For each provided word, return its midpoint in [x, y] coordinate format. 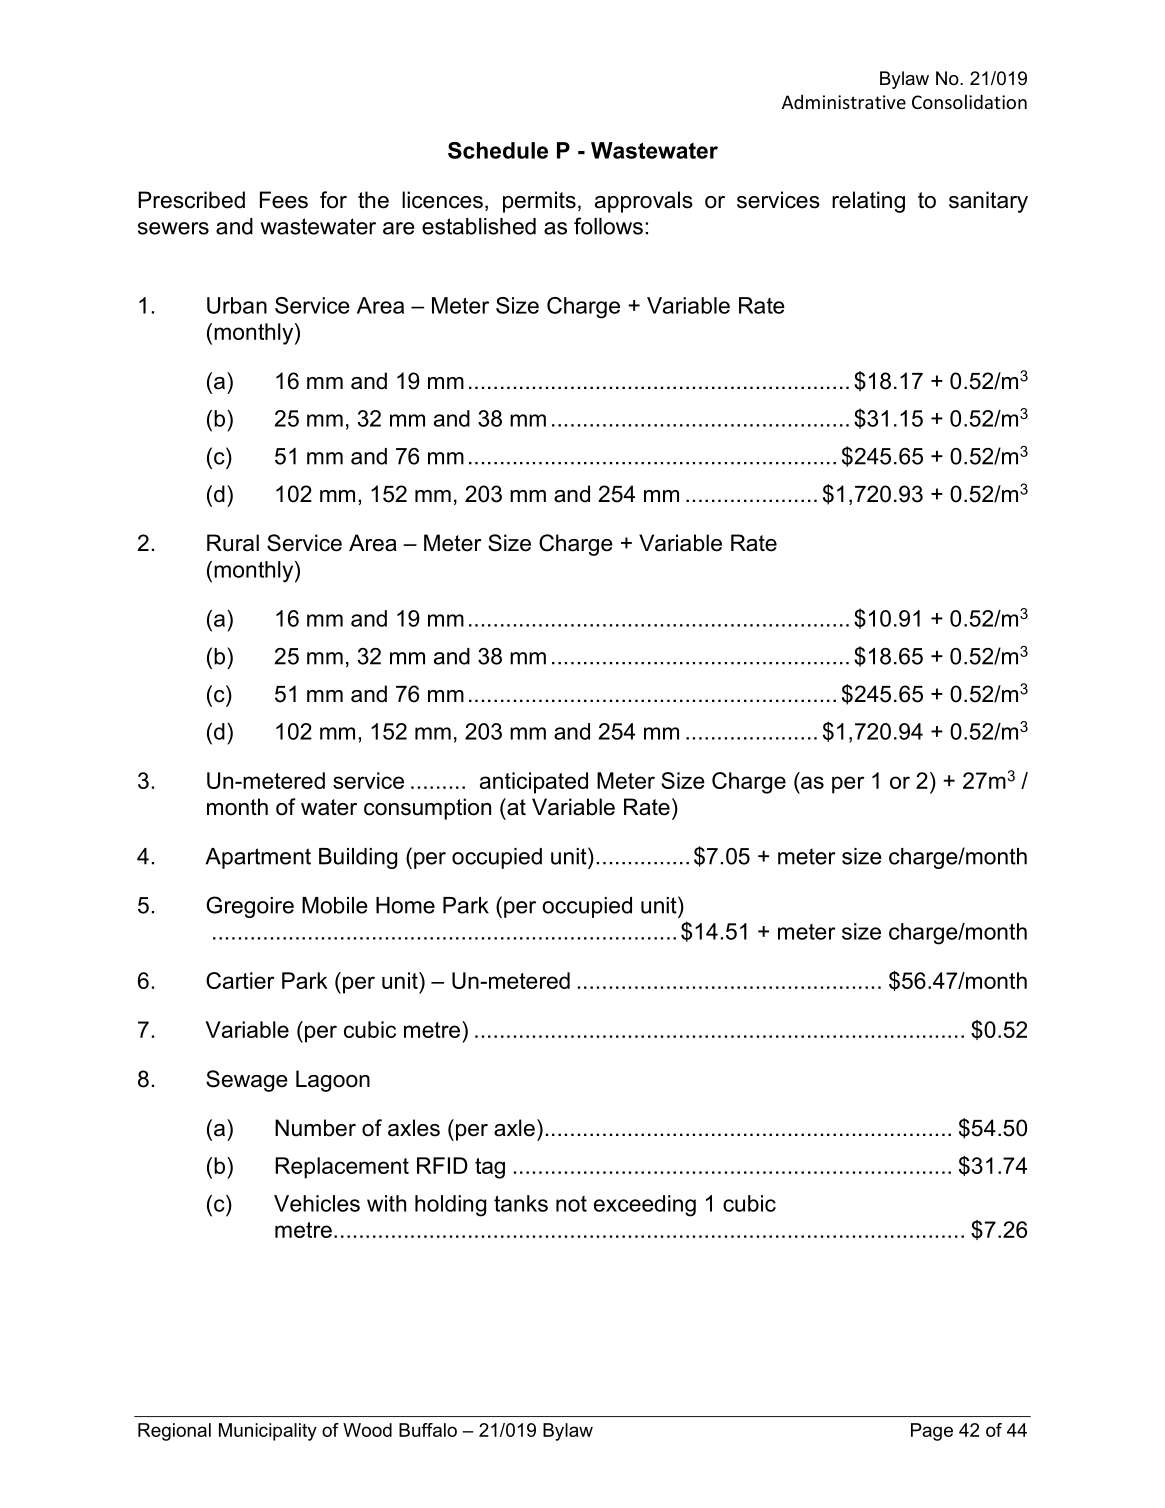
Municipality [268, 1432]
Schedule [498, 150]
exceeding [645, 1206]
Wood [367, 1430]
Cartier [240, 980]
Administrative [844, 101]
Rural [233, 543]
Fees [284, 200]
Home [405, 905]
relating [868, 202]
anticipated [534, 783]
